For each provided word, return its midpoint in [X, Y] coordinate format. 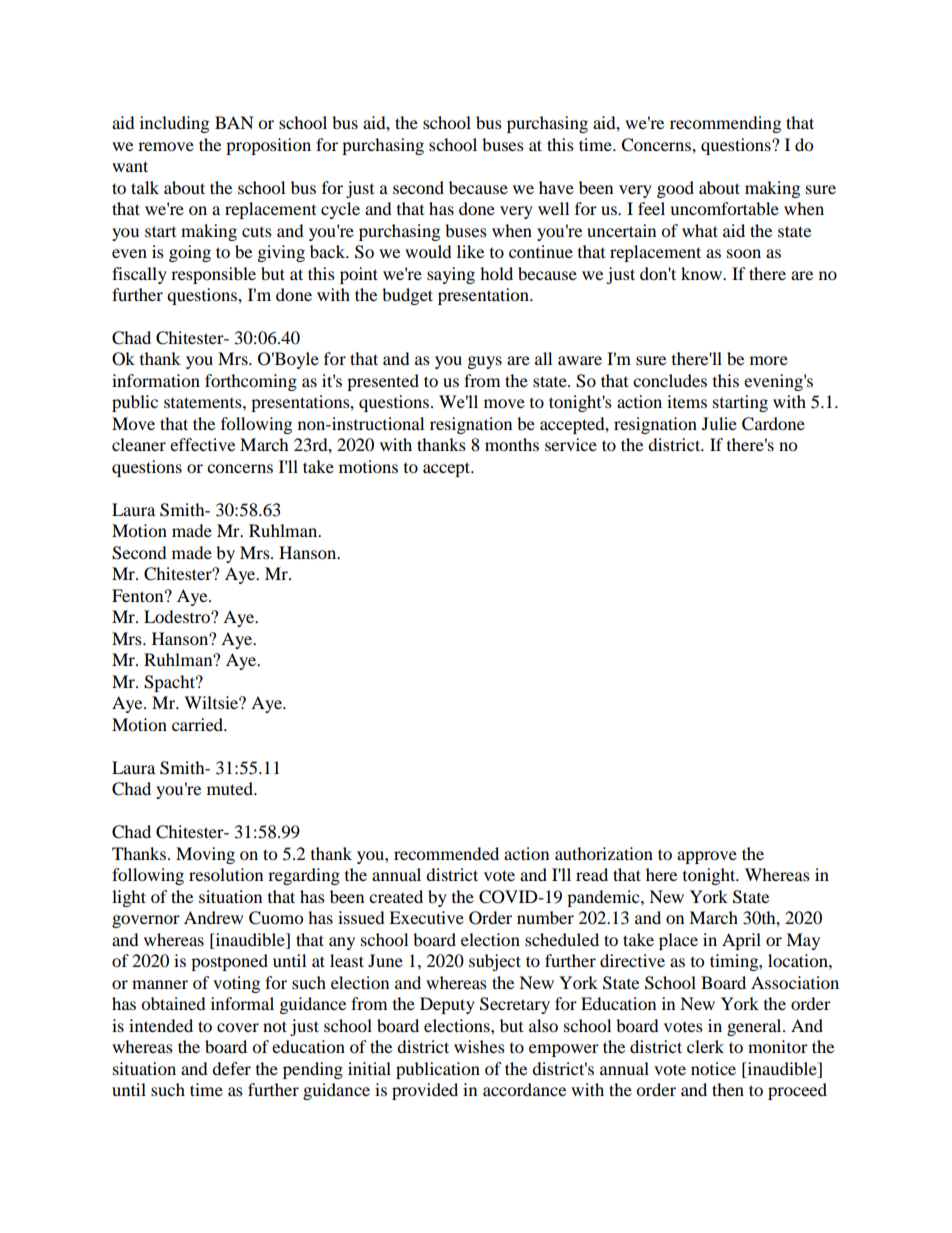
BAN [234, 122]
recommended [446, 853]
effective [202, 444]
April [741, 941]
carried [199, 724]
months [512, 444]
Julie [719, 423]
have [556, 187]
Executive [426, 917]
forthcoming [251, 382]
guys [485, 362]
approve [707, 857]
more [769, 360]
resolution [226, 874]
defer [231, 1068]
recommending [725, 124]
